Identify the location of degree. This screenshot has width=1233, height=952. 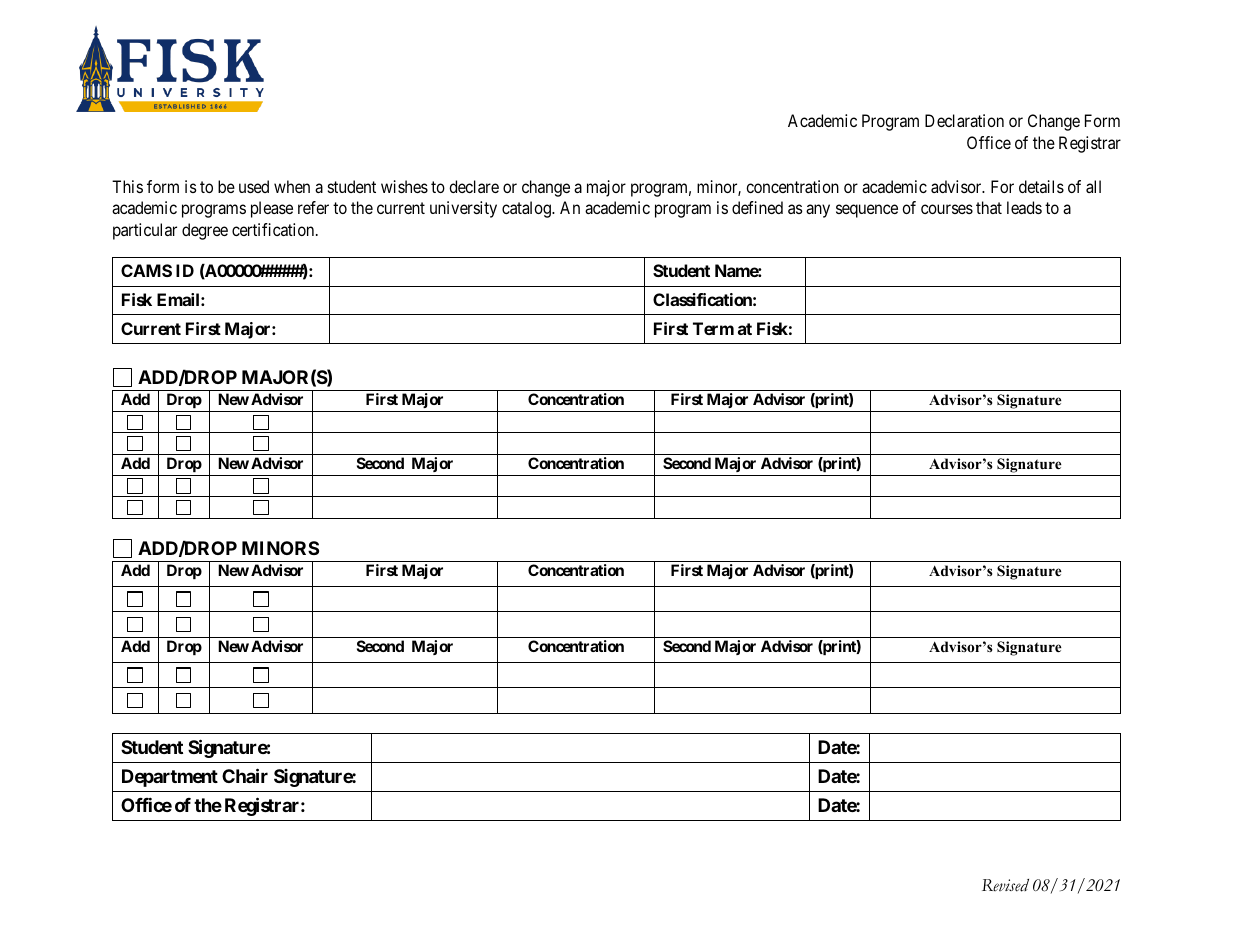
(205, 231).
